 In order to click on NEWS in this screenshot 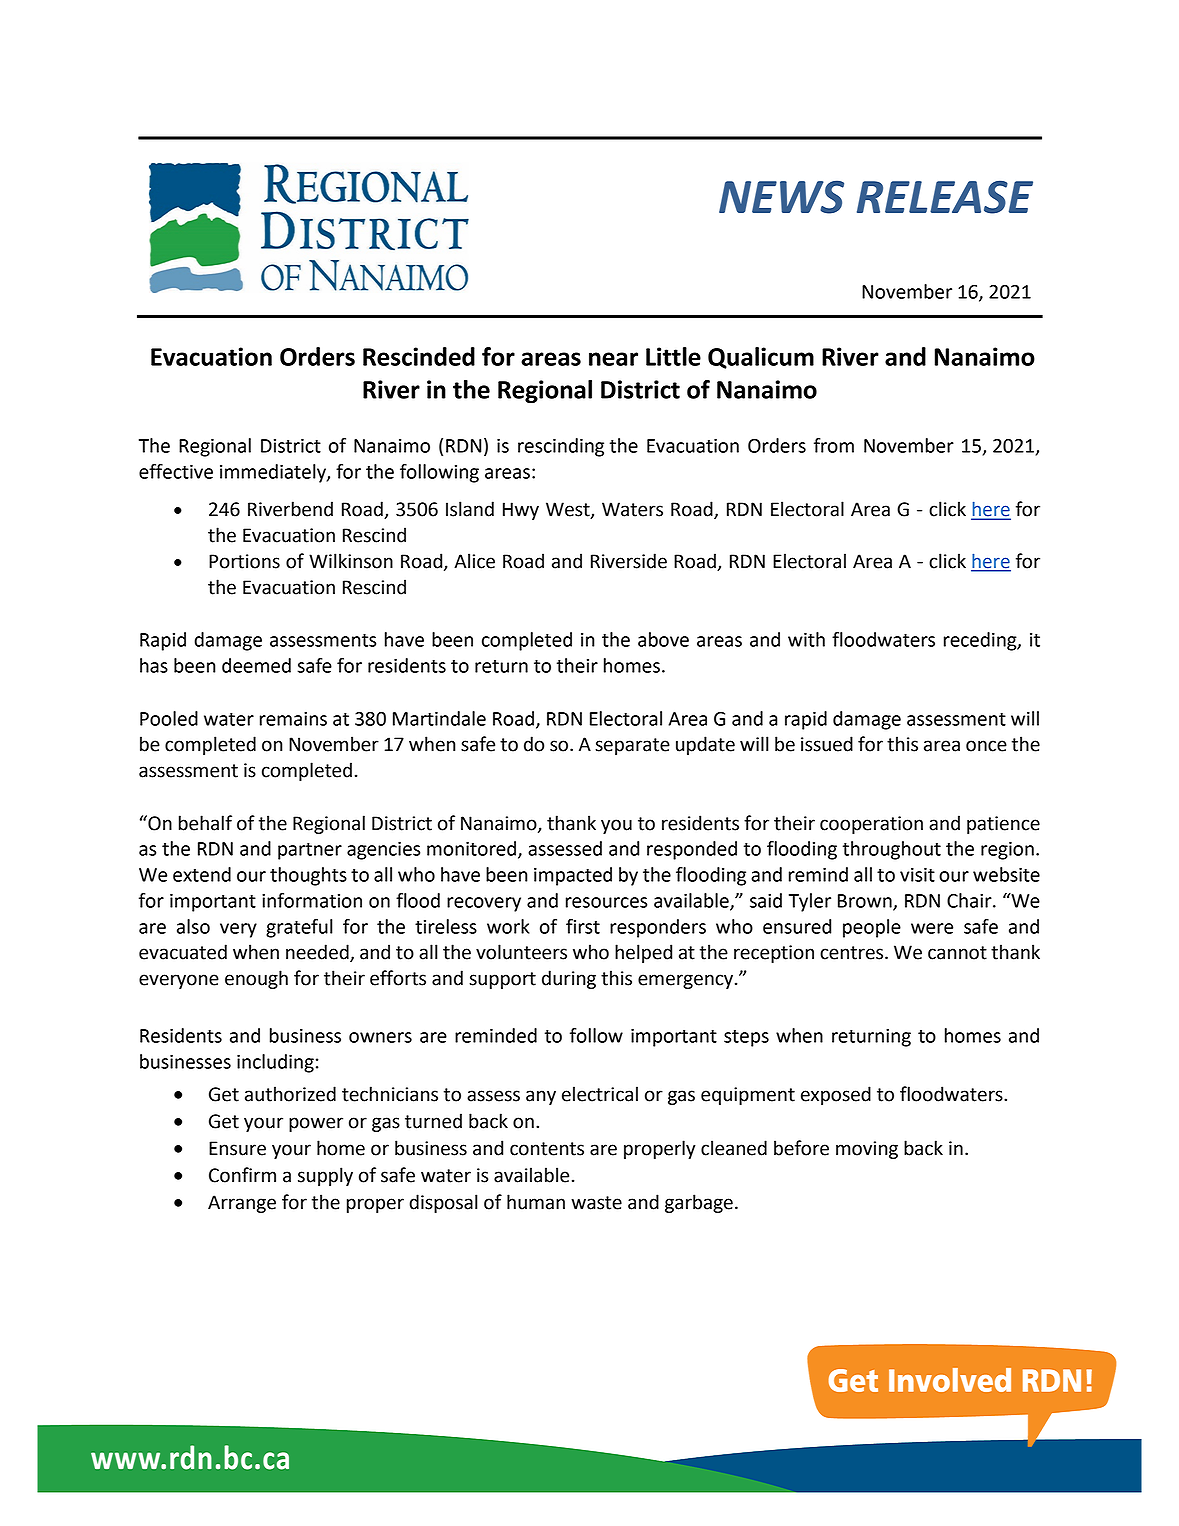, I will do `click(781, 197)`.
